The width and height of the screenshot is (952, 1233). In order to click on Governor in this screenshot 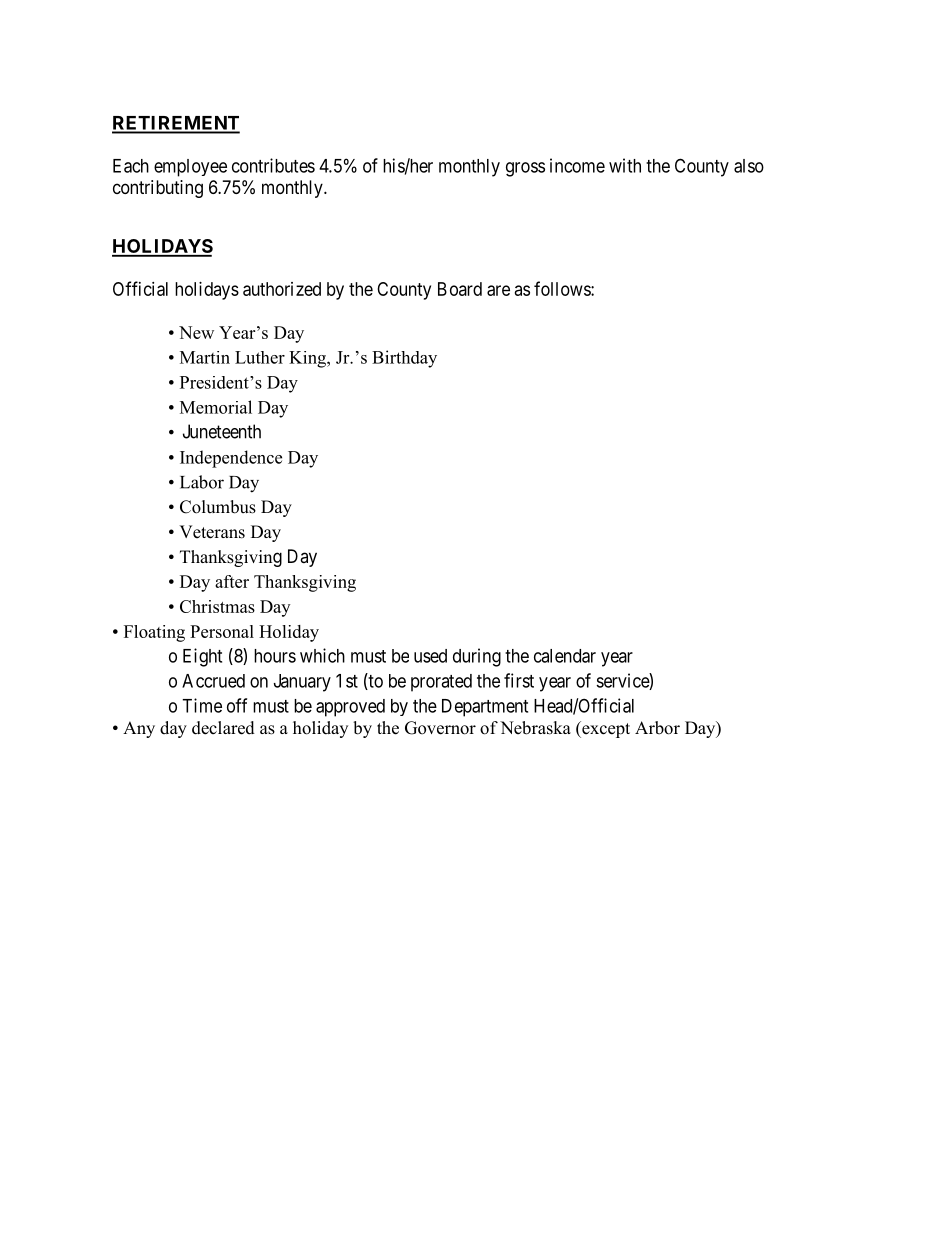, I will do `click(440, 728)`.
